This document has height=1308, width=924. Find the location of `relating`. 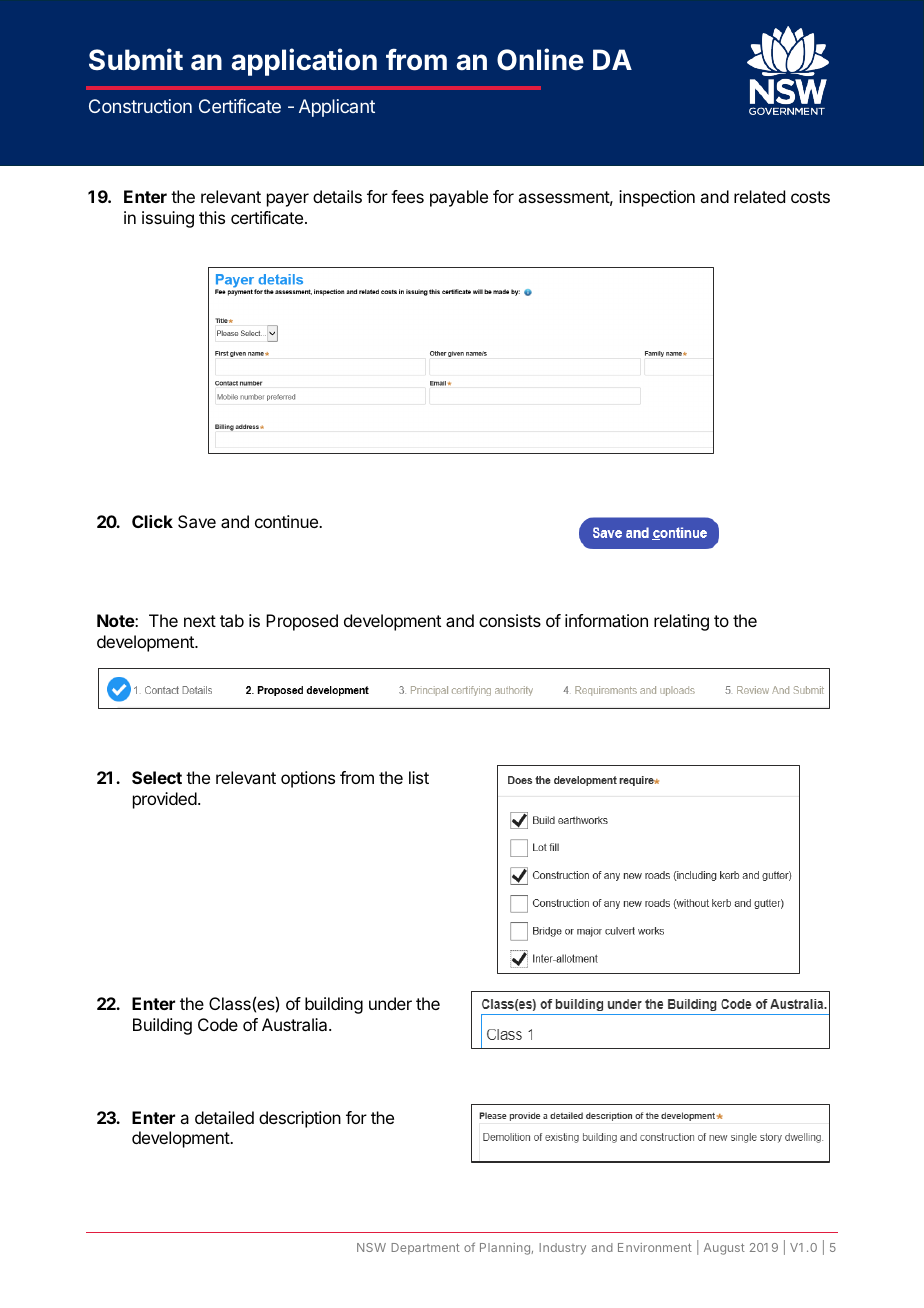

relating is located at coordinates (681, 622).
